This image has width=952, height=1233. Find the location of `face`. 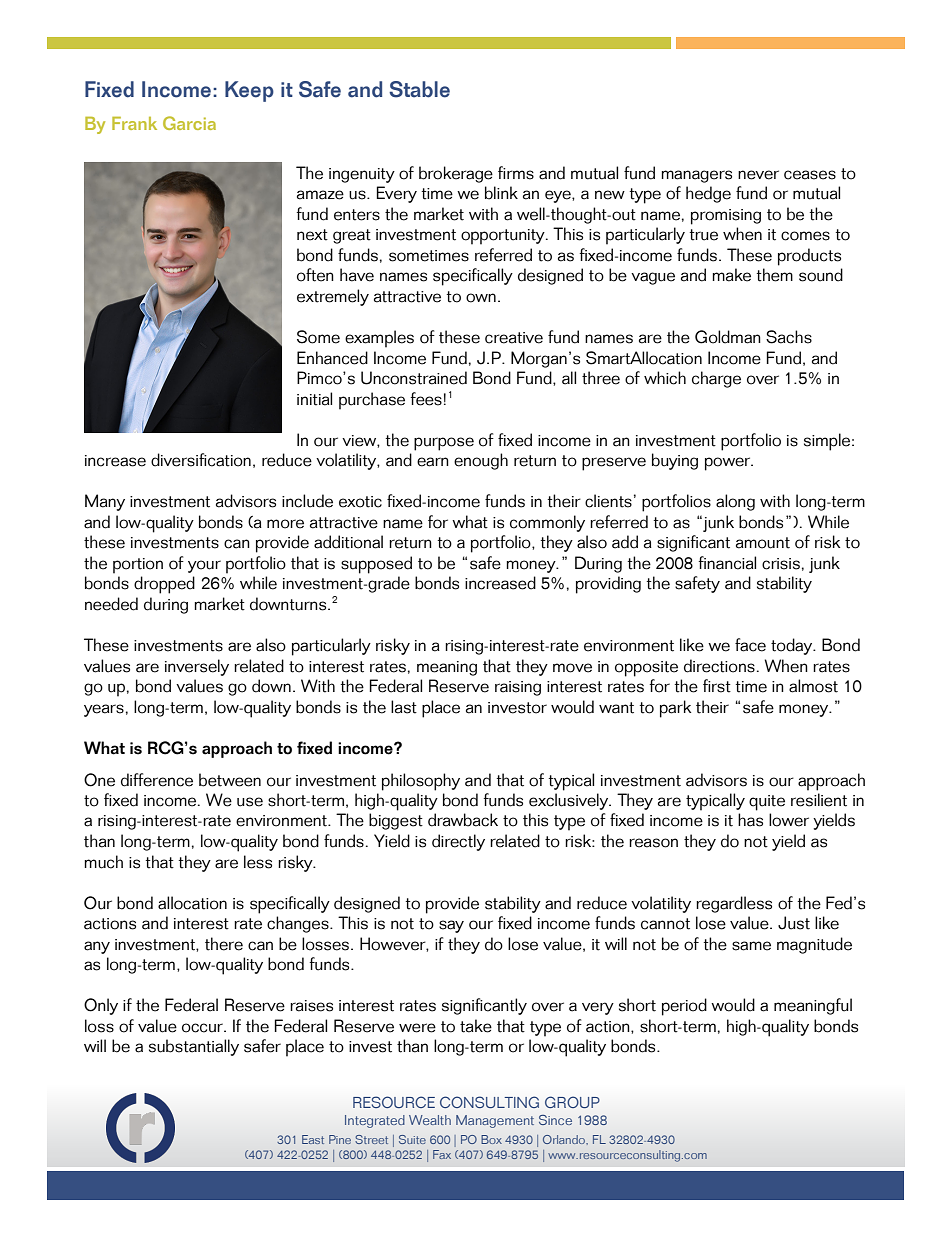

face is located at coordinates (750, 645).
